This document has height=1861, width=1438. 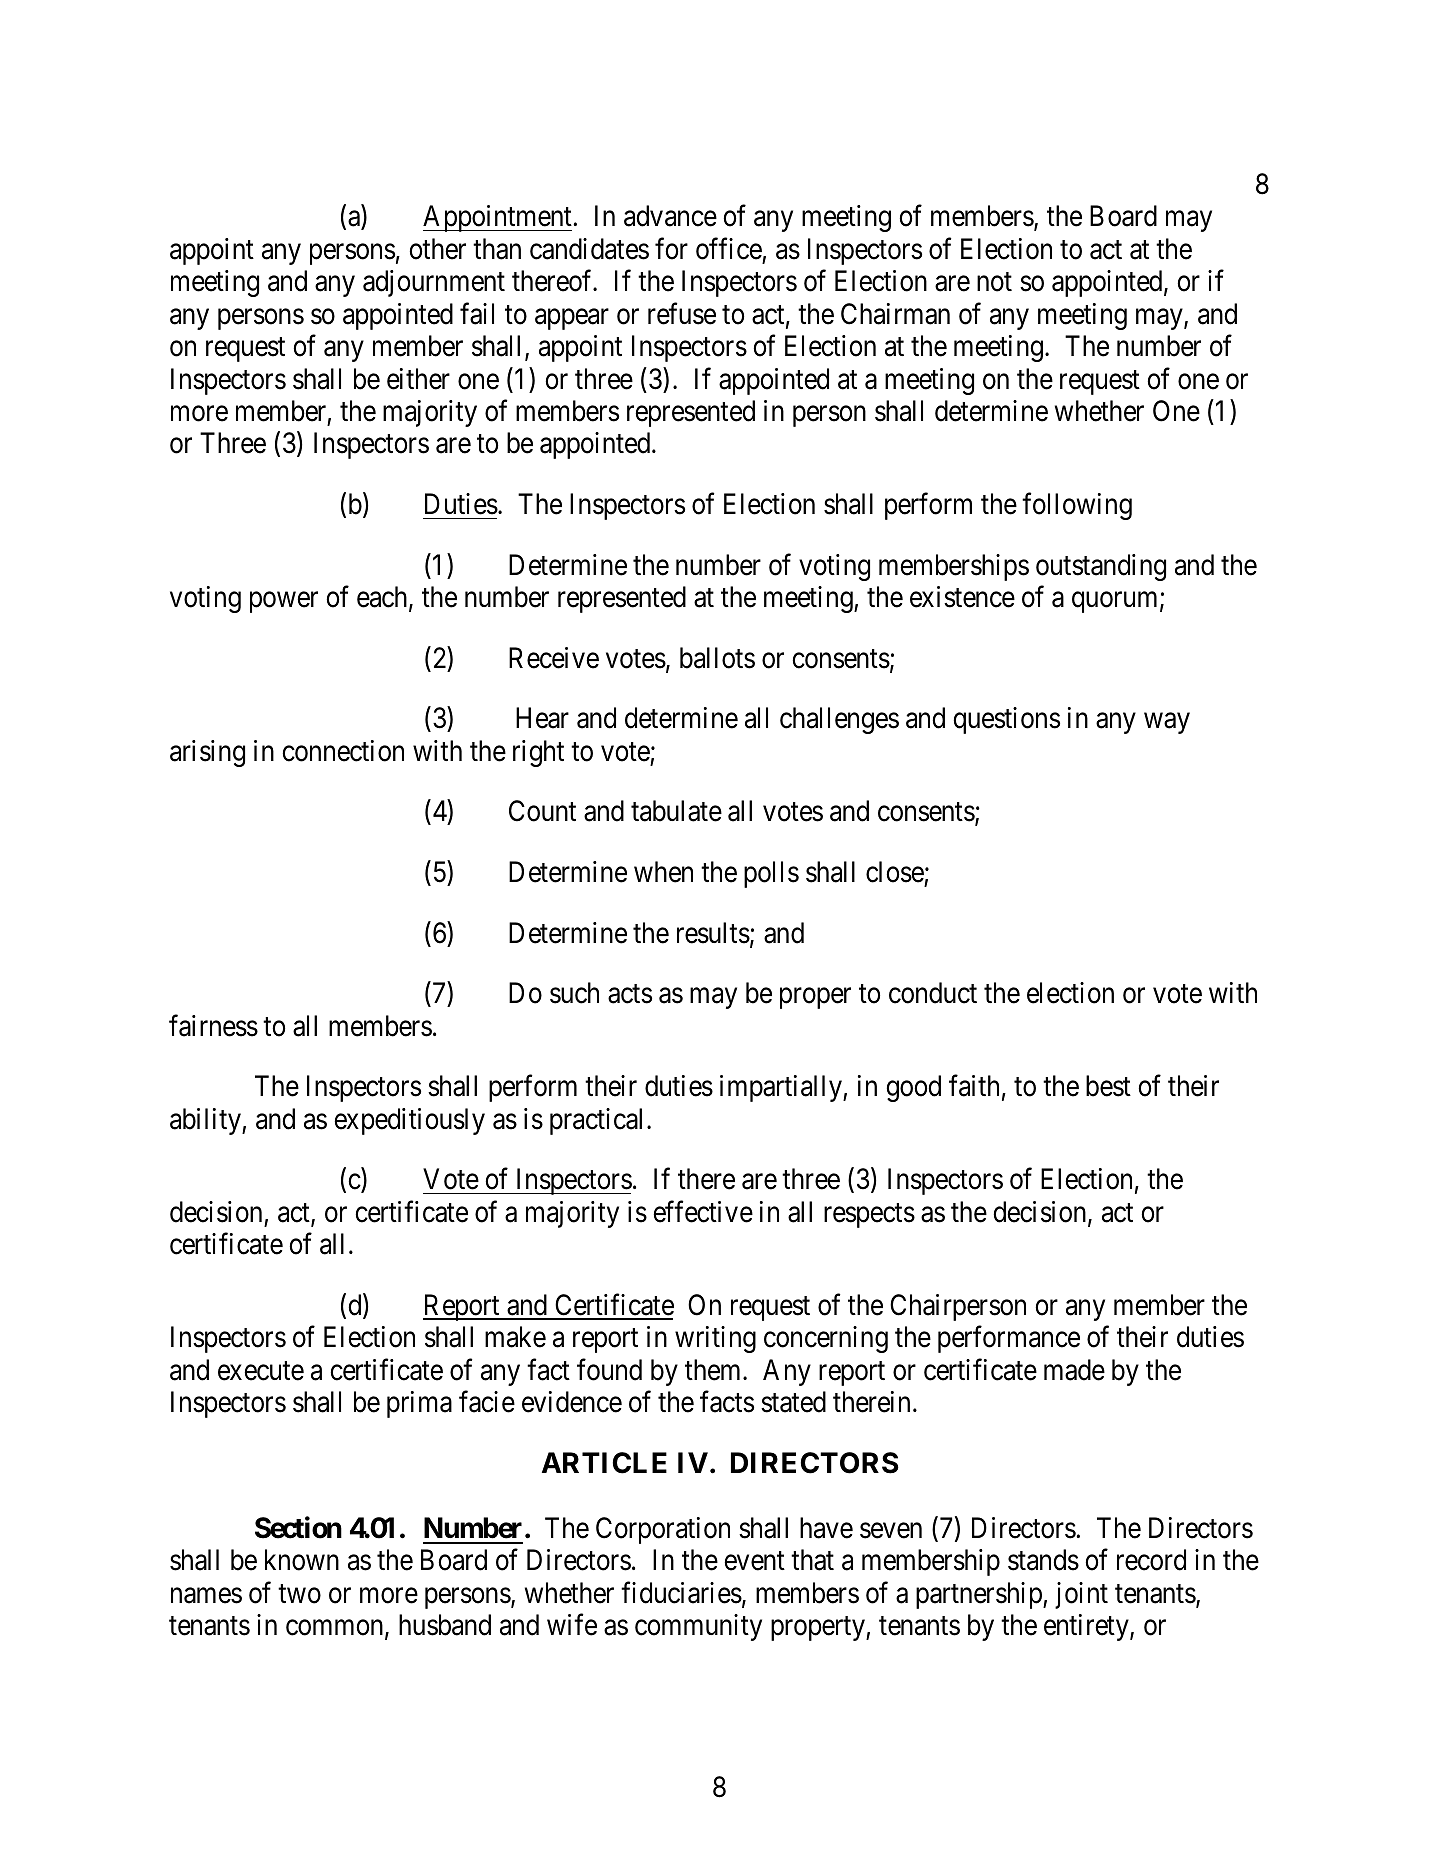 What do you see at coordinates (681, 1593) in the document?
I see `fiduciaries` at bounding box center [681, 1593].
